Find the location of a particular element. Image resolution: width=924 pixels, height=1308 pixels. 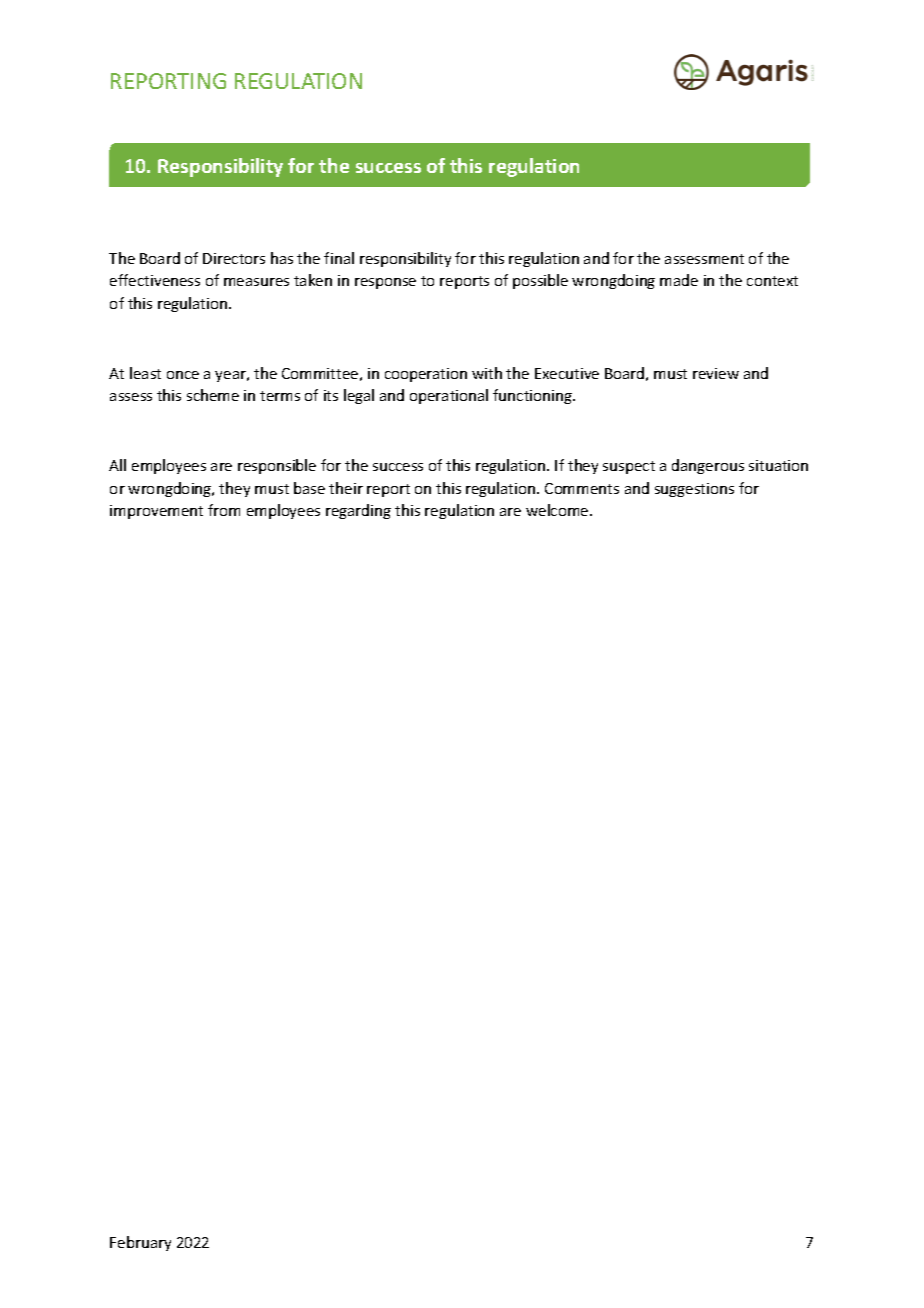

made is located at coordinates (679, 280).
